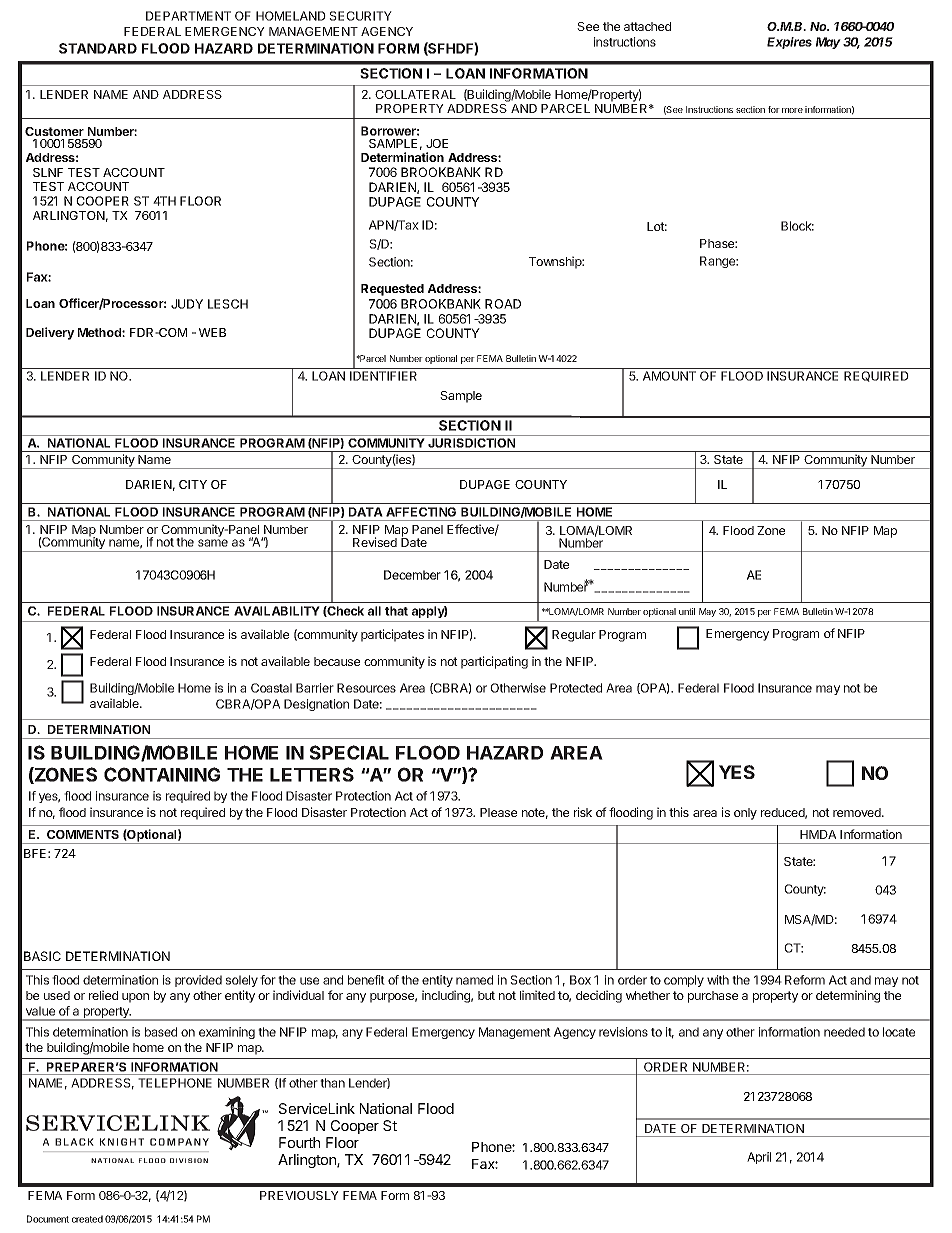 This document has width=952, height=1233. Describe the element at coordinates (332, 1083) in the document. I see `than` at that location.
